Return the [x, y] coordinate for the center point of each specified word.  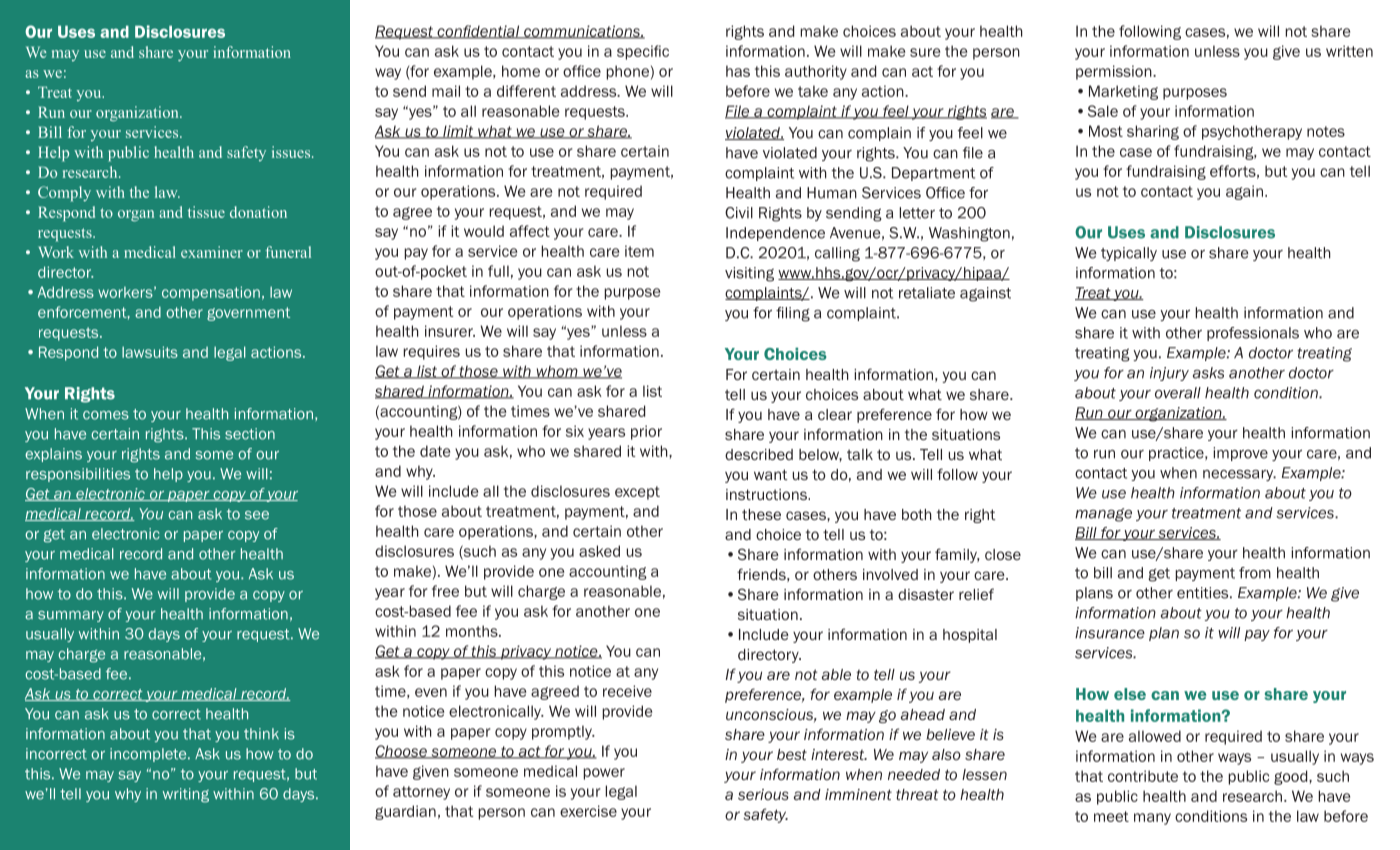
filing [793, 314]
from [1255, 573]
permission [1115, 72]
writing [186, 795]
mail [446, 91]
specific [643, 52]
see [257, 515]
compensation [211, 293]
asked [599, 551]
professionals [1253, 334]
